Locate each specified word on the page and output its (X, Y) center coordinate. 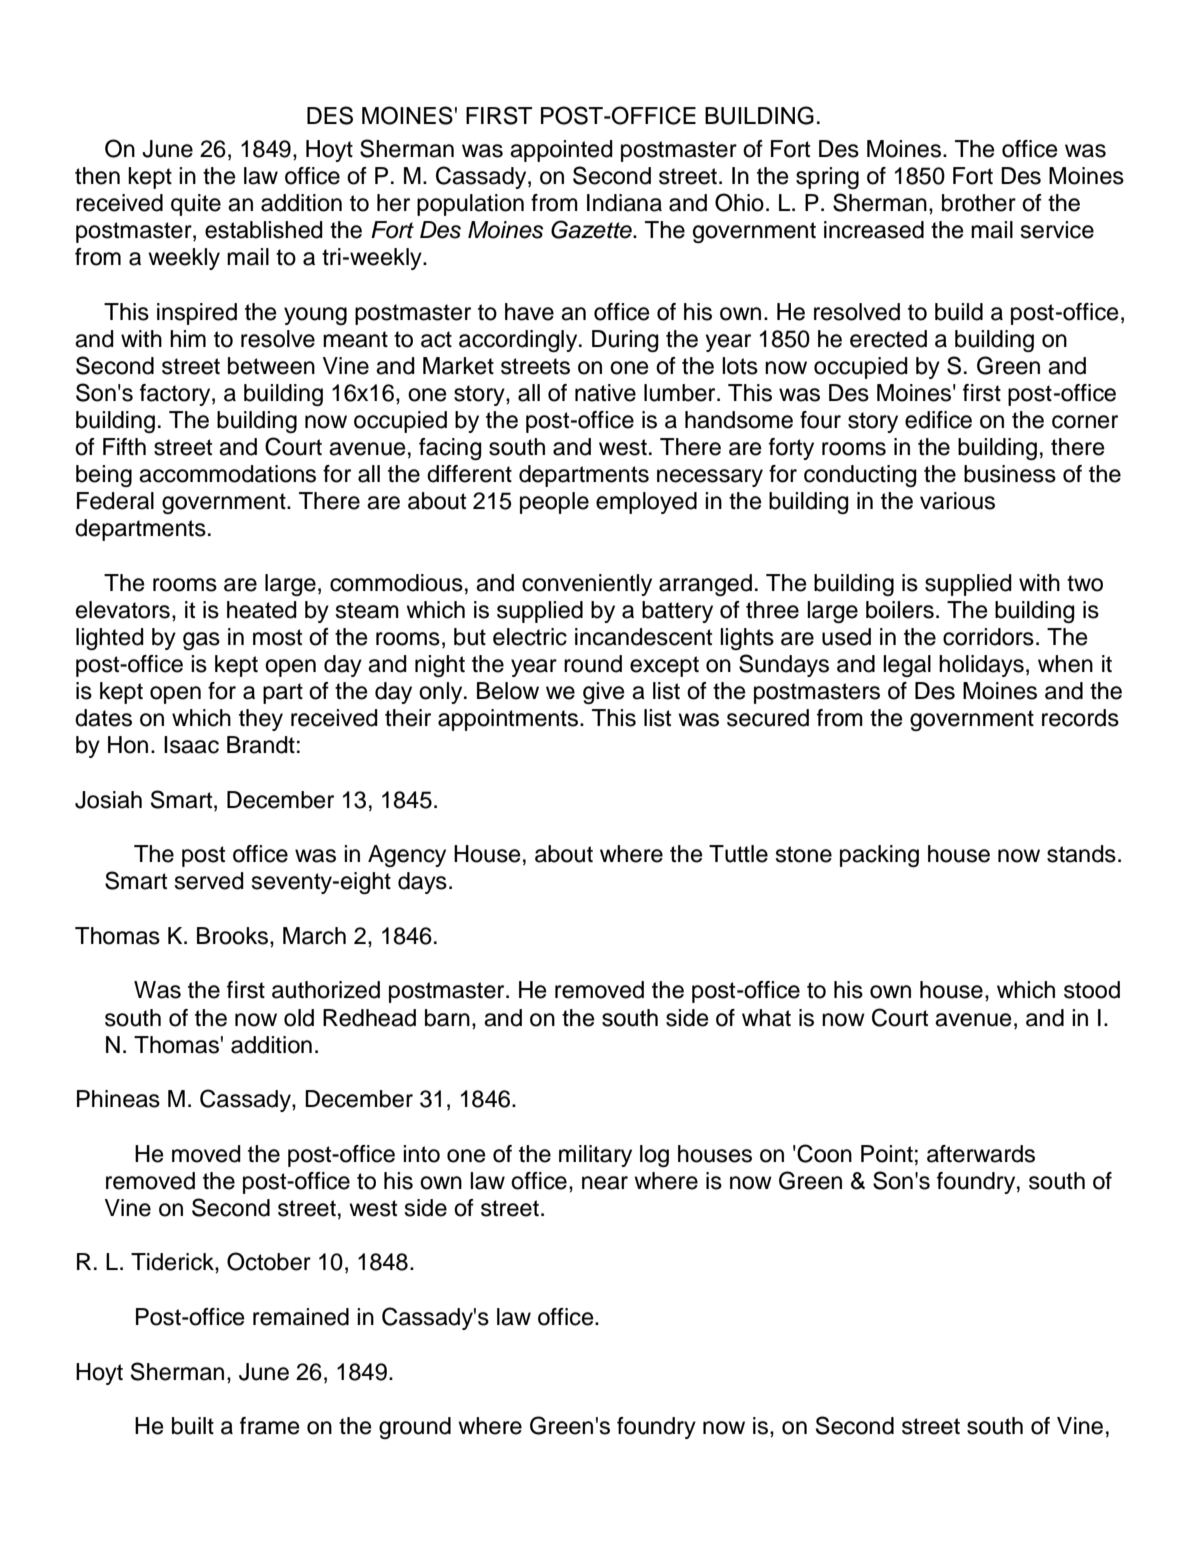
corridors (988, 637)
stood (1092, 990)
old (299, 1018)
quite (196, 205)
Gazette (592, 229)
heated (262, 610)
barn (447, 1018)
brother (979, 203)
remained (301, 1317)
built (193, 1426)
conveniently (587, 585)
